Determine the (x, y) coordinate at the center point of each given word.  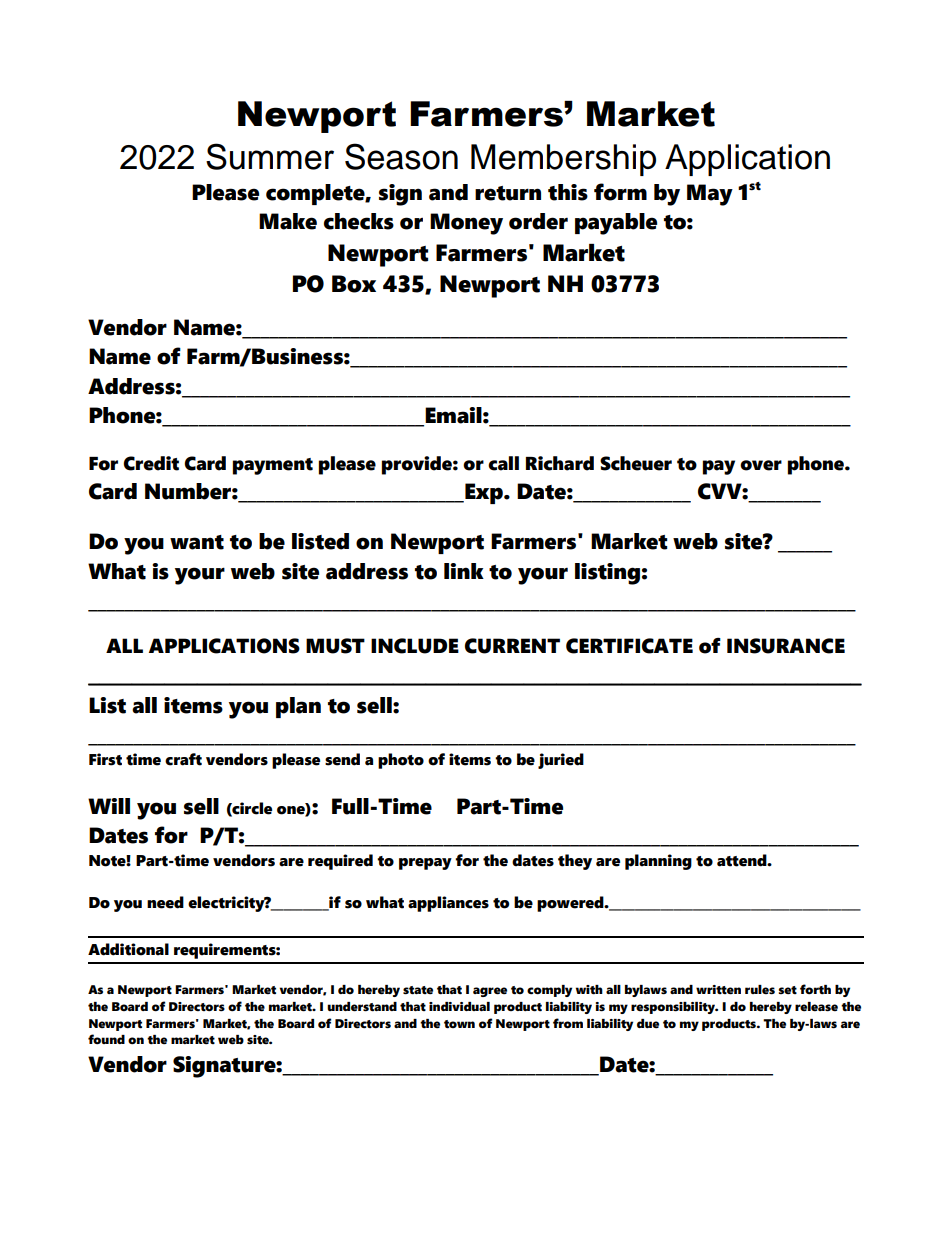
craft (183, 759)
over (761, 465)
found (106, 1039)
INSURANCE (786, 646)
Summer (270, 156)
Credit (151, 463)
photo (401, 761)
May (710, 195)
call (503, 463)
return (508, 193)
